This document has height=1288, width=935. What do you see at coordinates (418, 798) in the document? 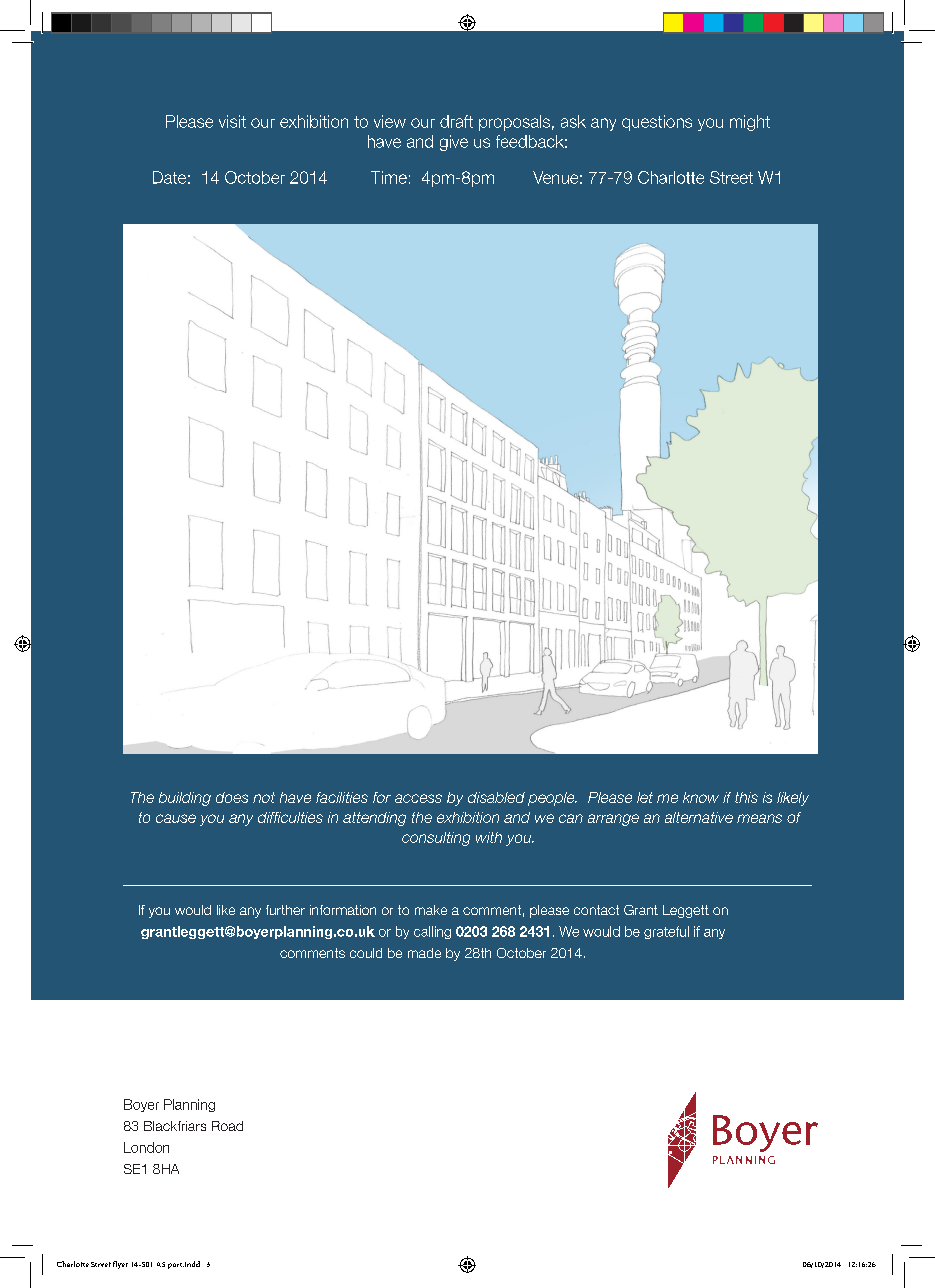
I see `access` at bounding box center [418, 798].
